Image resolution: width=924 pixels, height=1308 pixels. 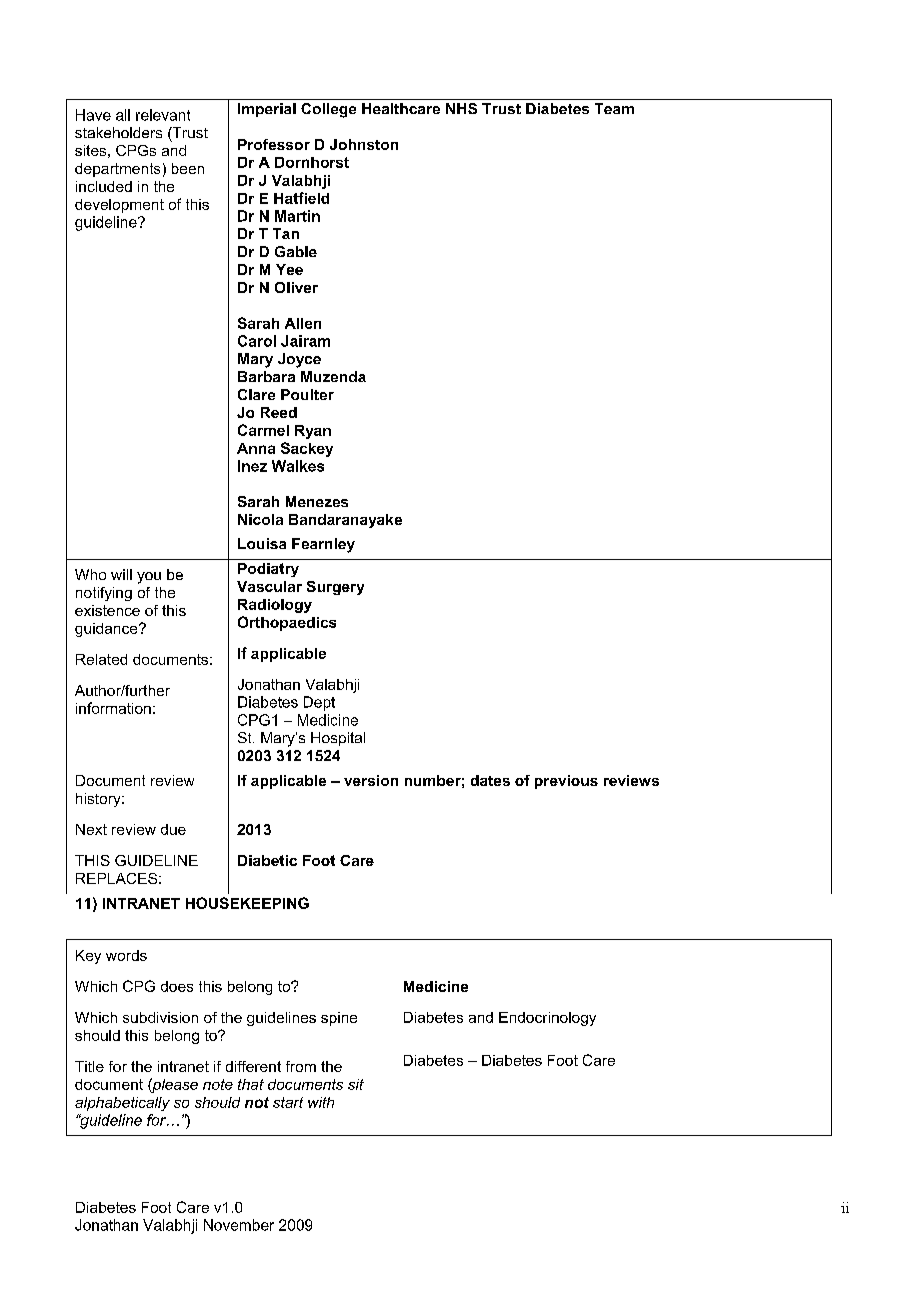 I want to click on relevant, so click(x=163, y=115).
